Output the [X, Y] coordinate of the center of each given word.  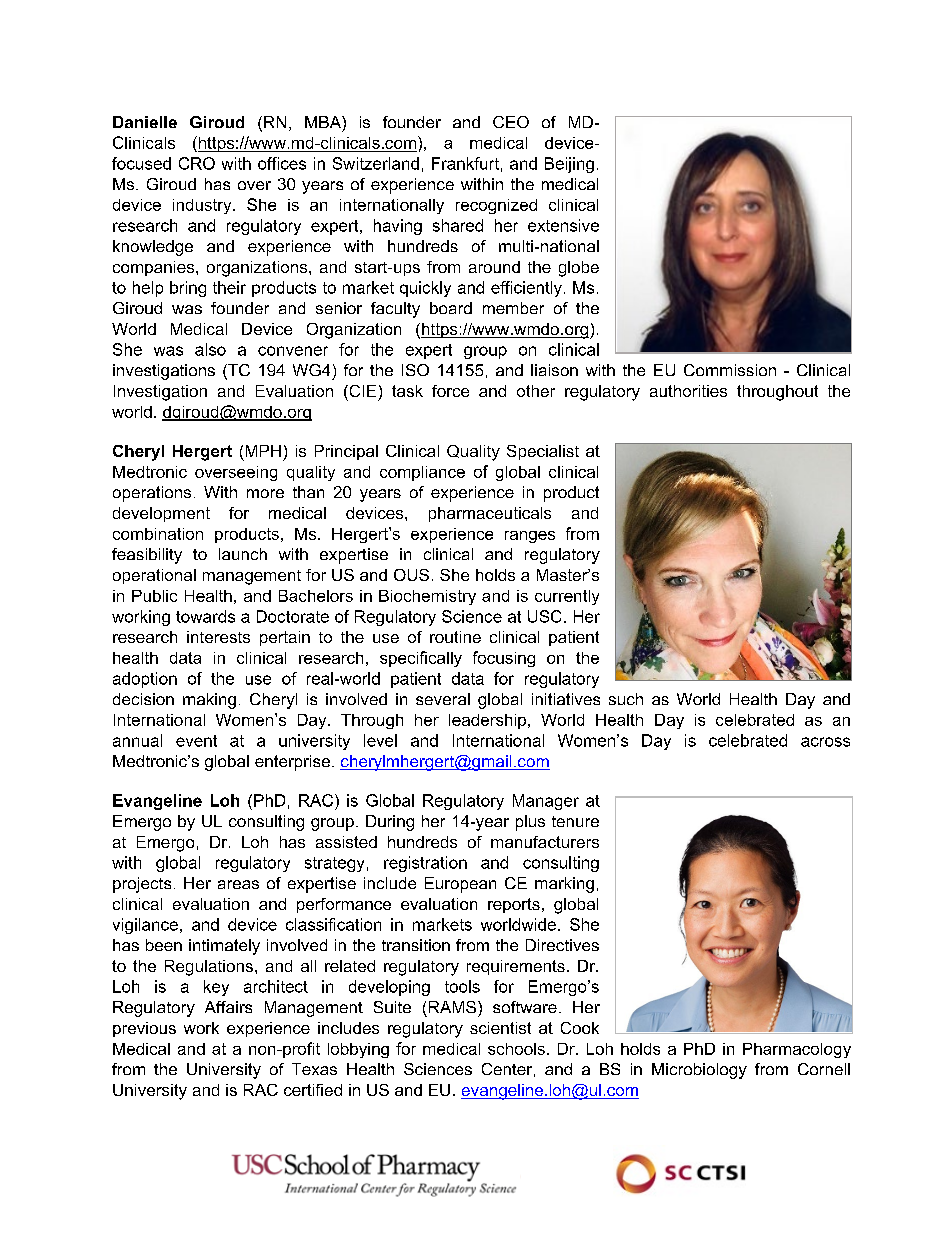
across [825, 742]
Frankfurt [465, 163]
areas [238, 884]
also [210, 349]
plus [530, 823]
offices [282, 163]
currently [567, 597]
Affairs [228, 1007]
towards [205, 616]
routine [455, 637]
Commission [730, 370]
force [450, 391]
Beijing [569, 165]
